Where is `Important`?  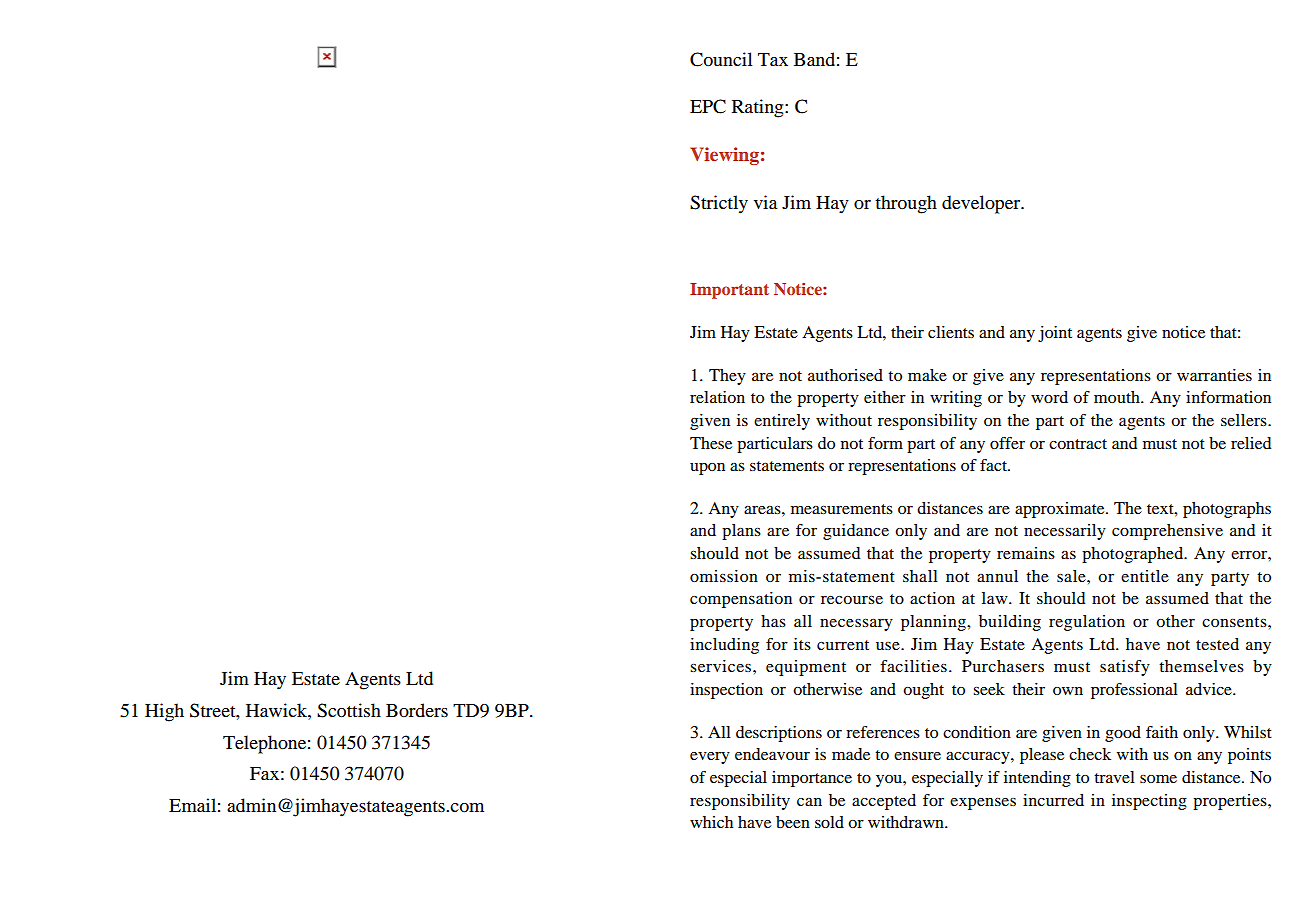 Important is located at coordinates (729, 291).
